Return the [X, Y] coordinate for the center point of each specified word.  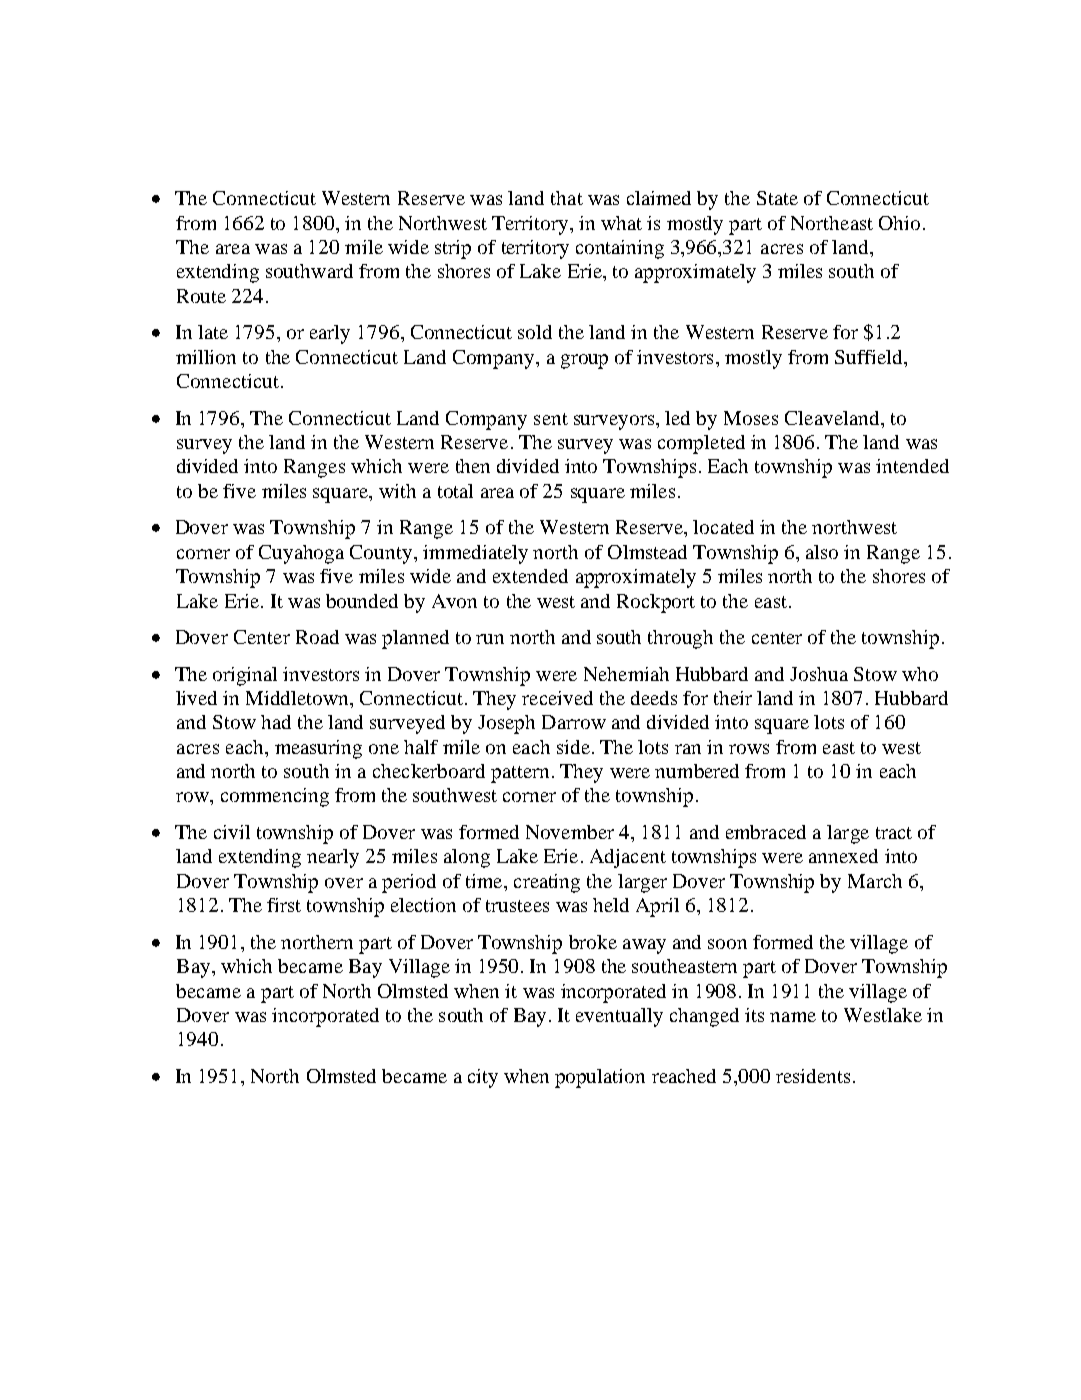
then [473, 466]
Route [201, 296]
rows [749, 749]
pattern [520, 774]
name [793, 1017]
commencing [275, 797]
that [567, 198]
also [822, 552]
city [483, 1078]
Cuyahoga [301, 554]
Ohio [899, 223]
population [600, 1078]
